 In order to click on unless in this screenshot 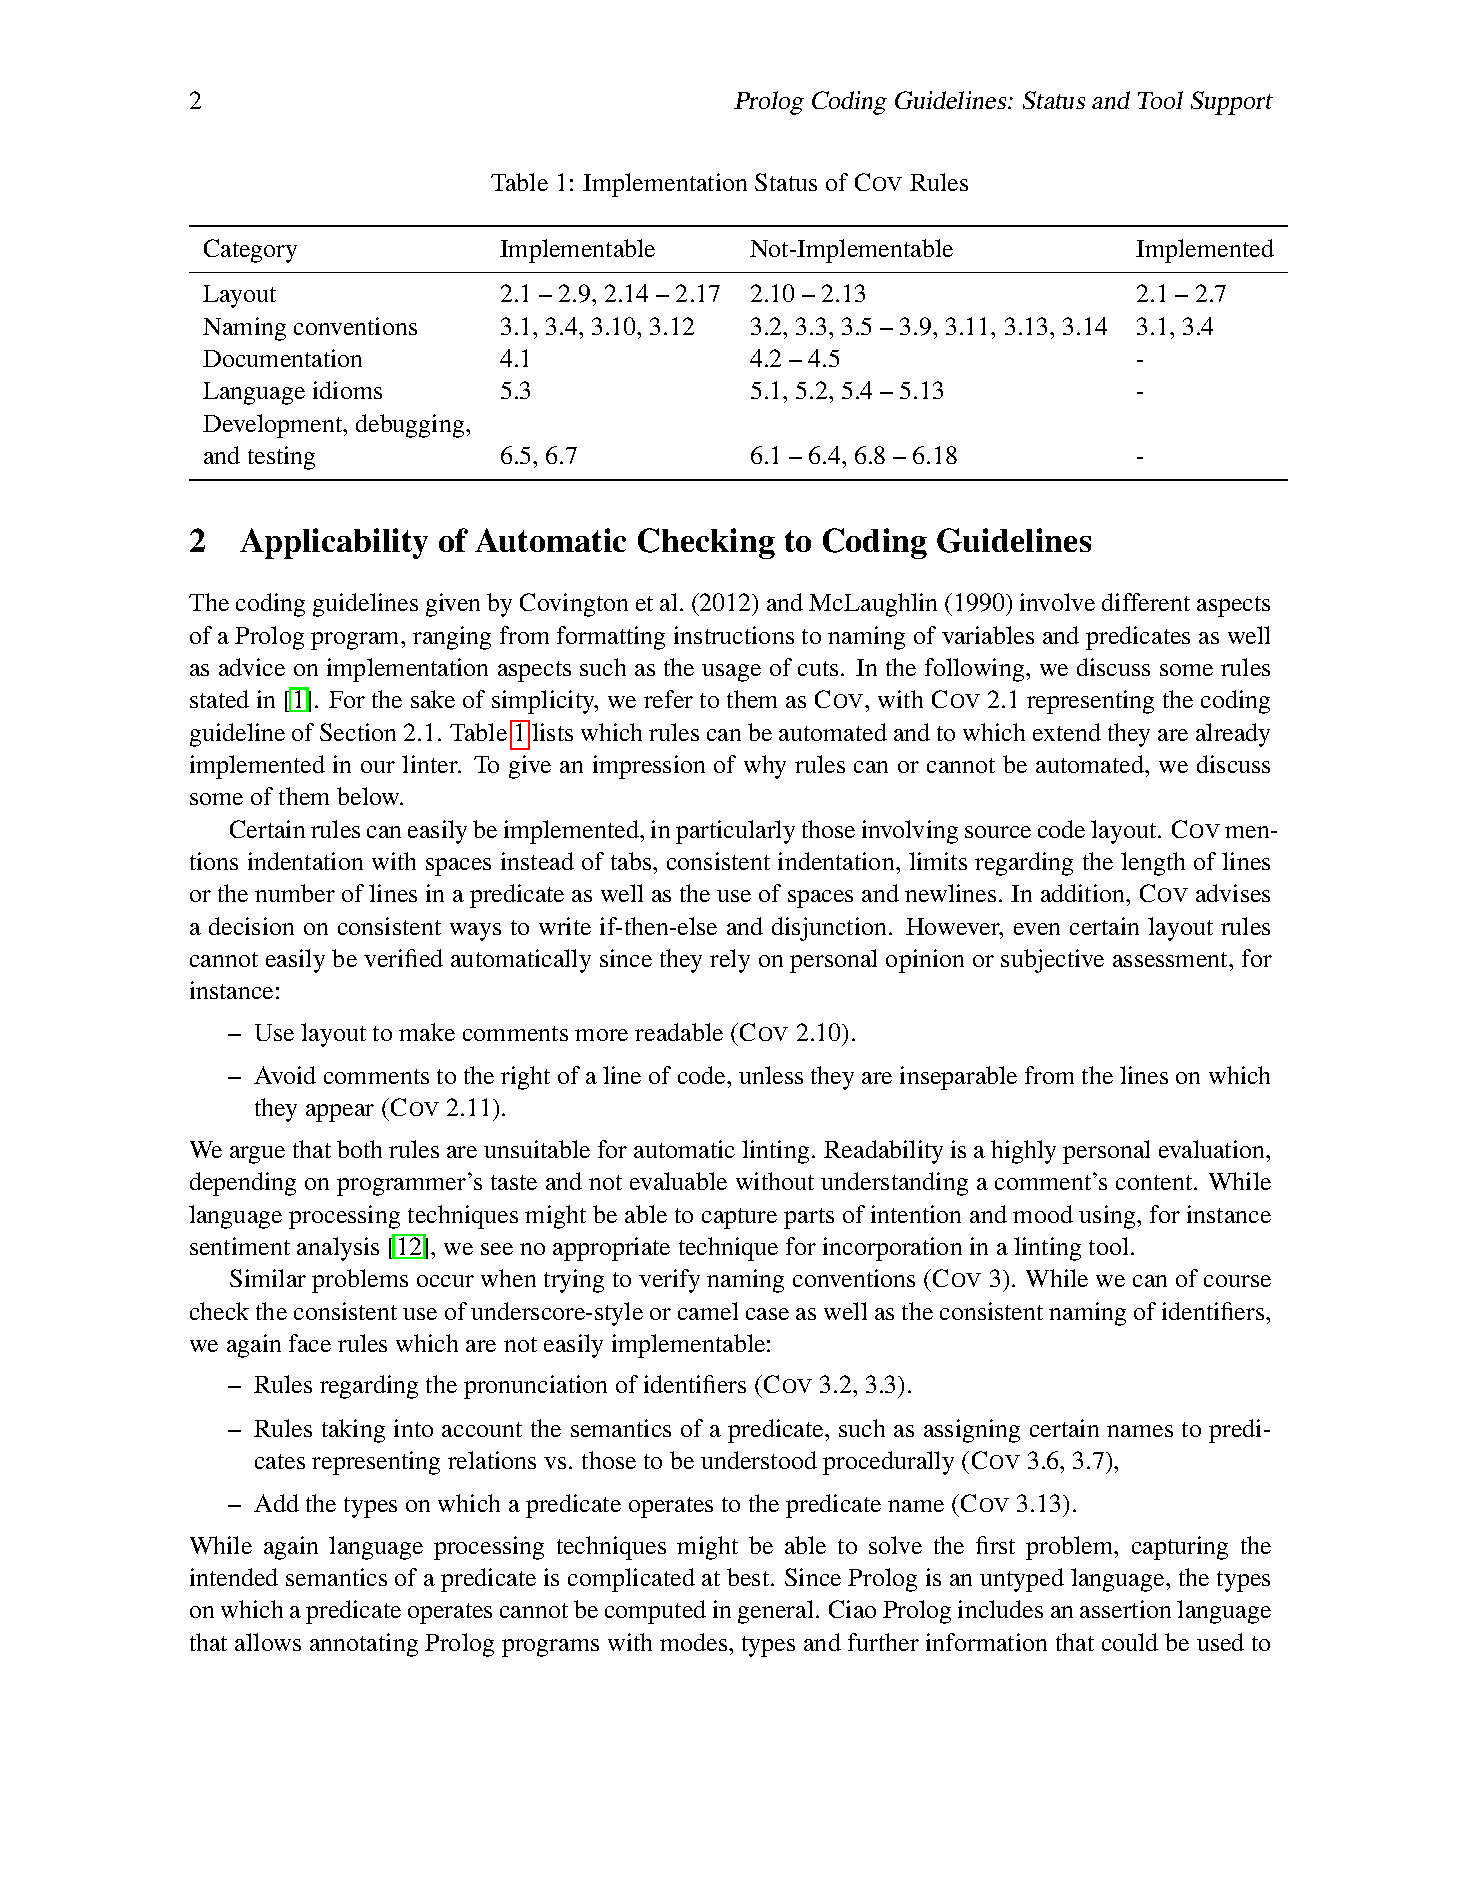, I will do `click(771, 1075)`.
